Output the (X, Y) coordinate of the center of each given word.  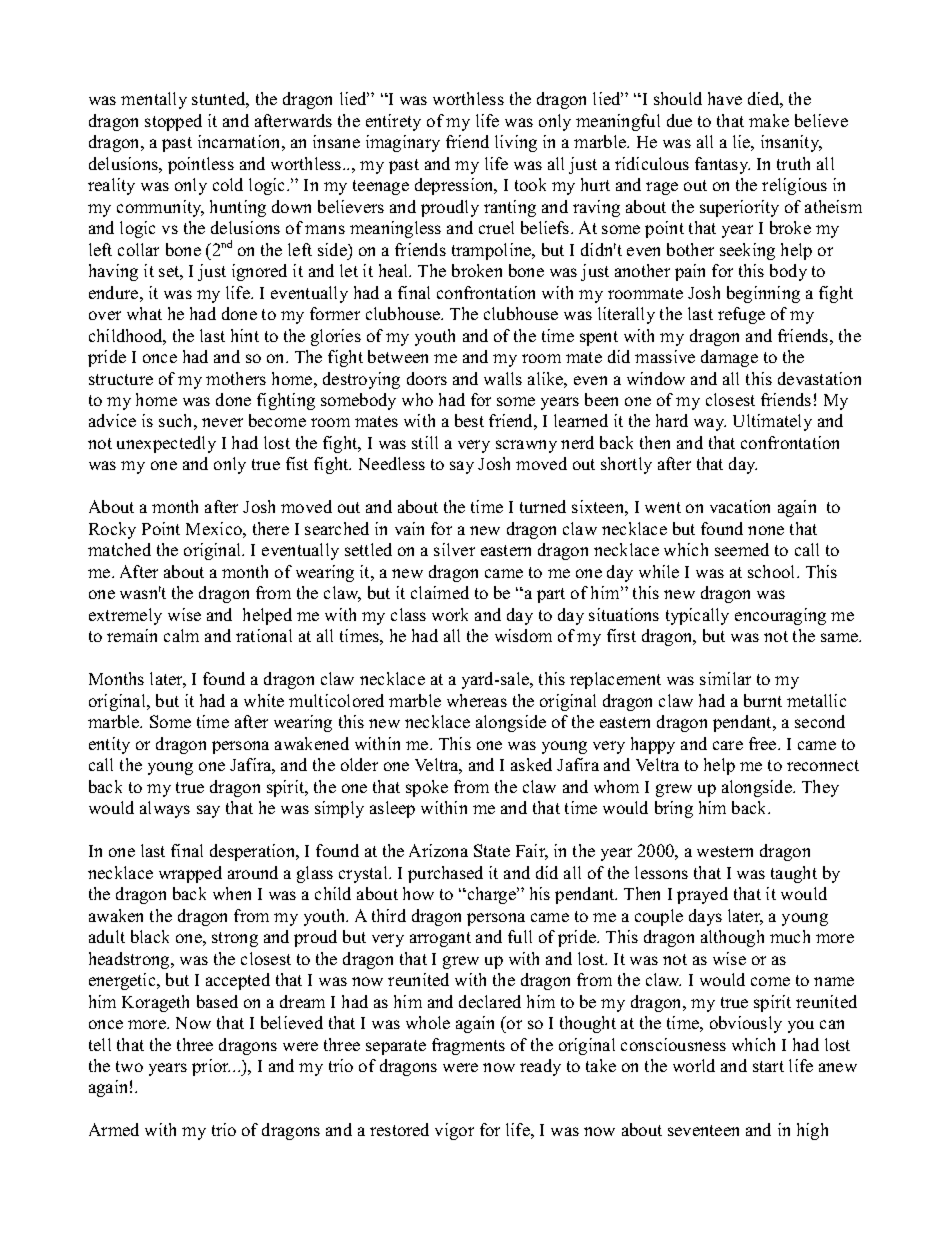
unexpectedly (166, 444)
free (764, 743)
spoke (427, 788)
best (469, 420)
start (768, 1066)
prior (211, 1067)
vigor (454, 1131)
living (516, 143)
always (165, 809)
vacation (740, 506)
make (769, 120)
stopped (173, 122)
